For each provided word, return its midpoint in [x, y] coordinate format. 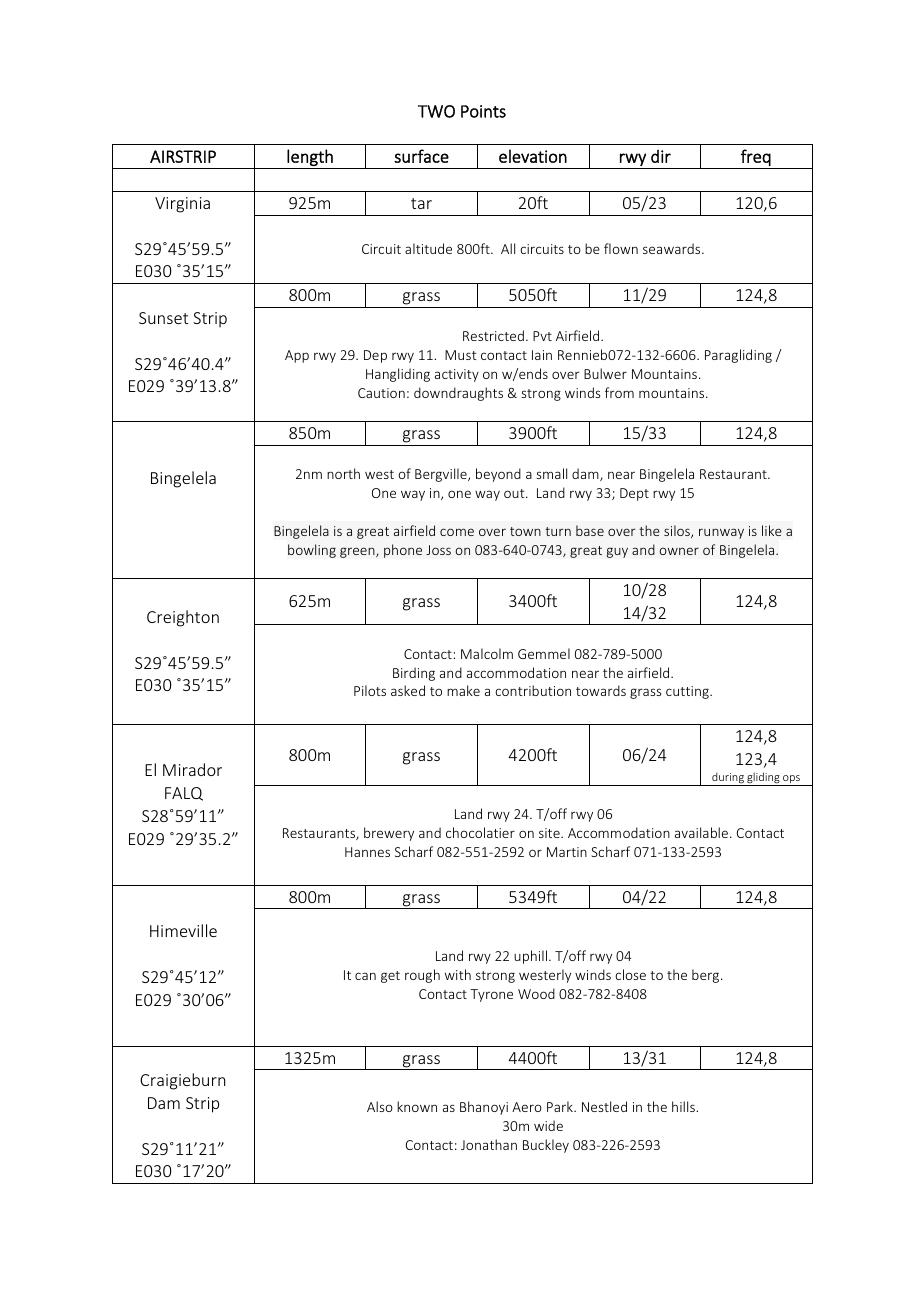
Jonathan [489, 1144]
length [310, 157]
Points [483, 111]
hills [684, 1106]
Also [380, 1106]
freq [756, 157]
